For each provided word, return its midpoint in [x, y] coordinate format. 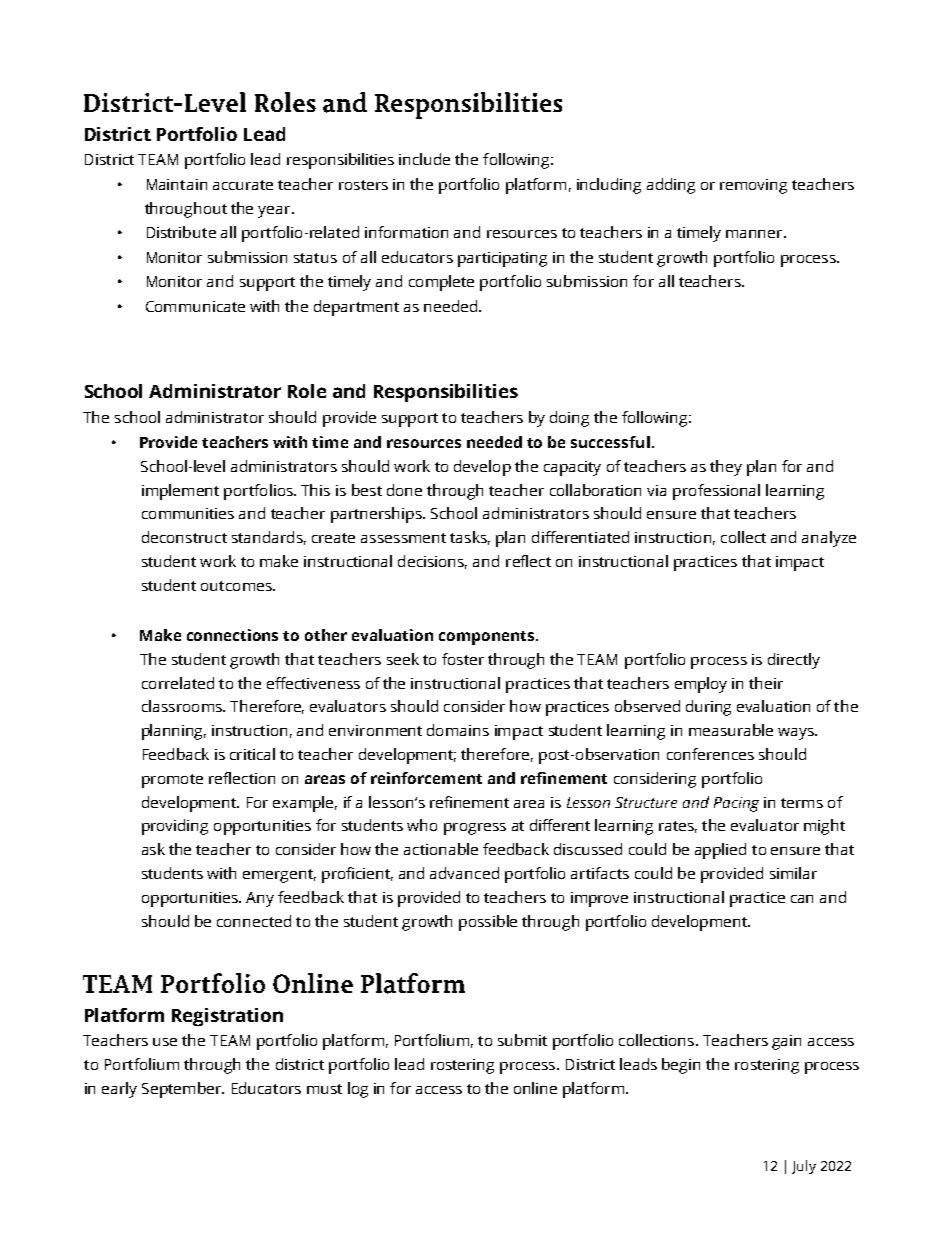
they [726, 468]
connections [232, 635]
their [766, 683]
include [424, 159]
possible [488, 923]
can [802, 899]
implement [180, 492]
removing [753, 186]
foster [463, 659]
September [182, 1090]
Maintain [177, 184]
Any [260, 899]
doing [569, 419]
